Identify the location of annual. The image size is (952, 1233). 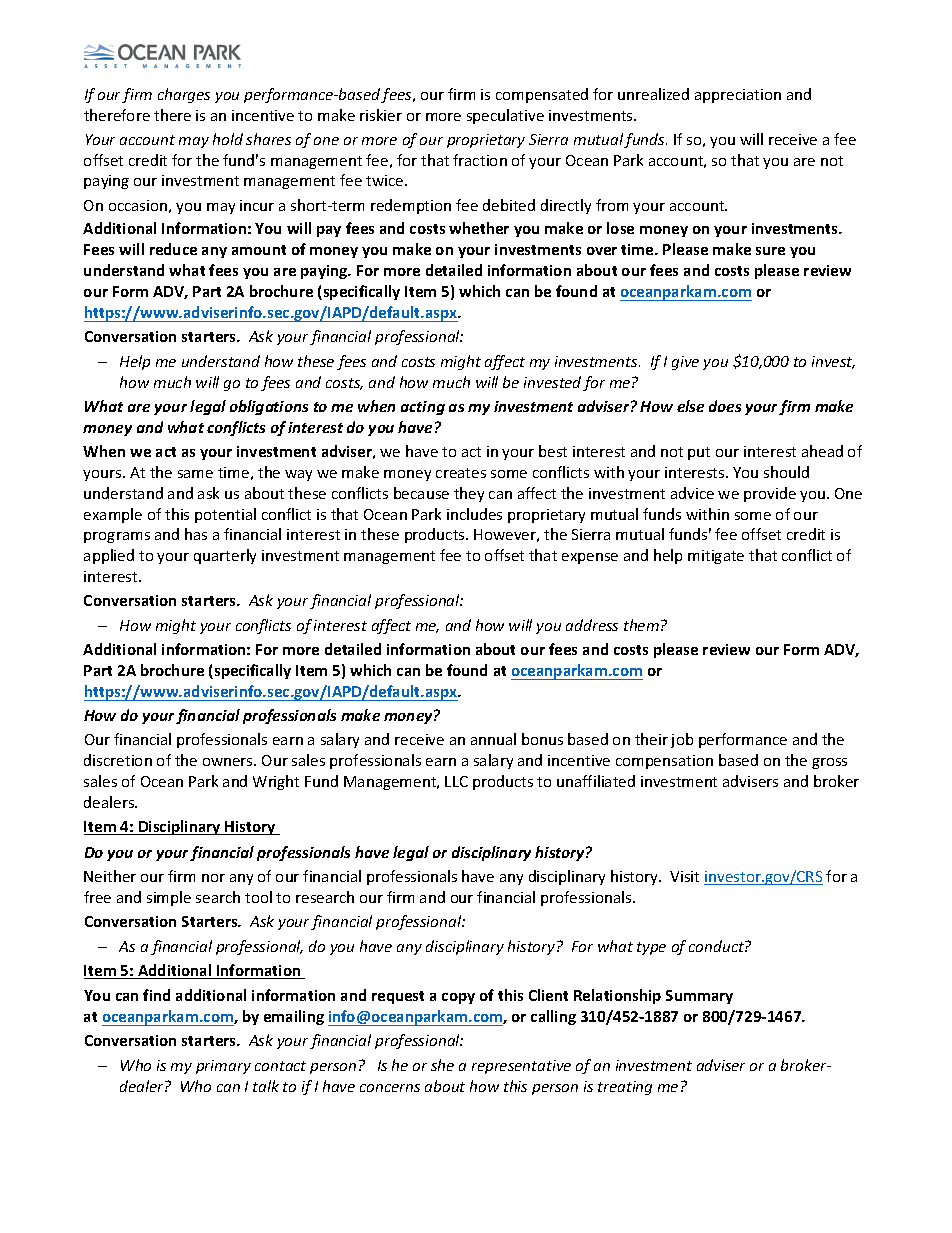
(493, 739).
